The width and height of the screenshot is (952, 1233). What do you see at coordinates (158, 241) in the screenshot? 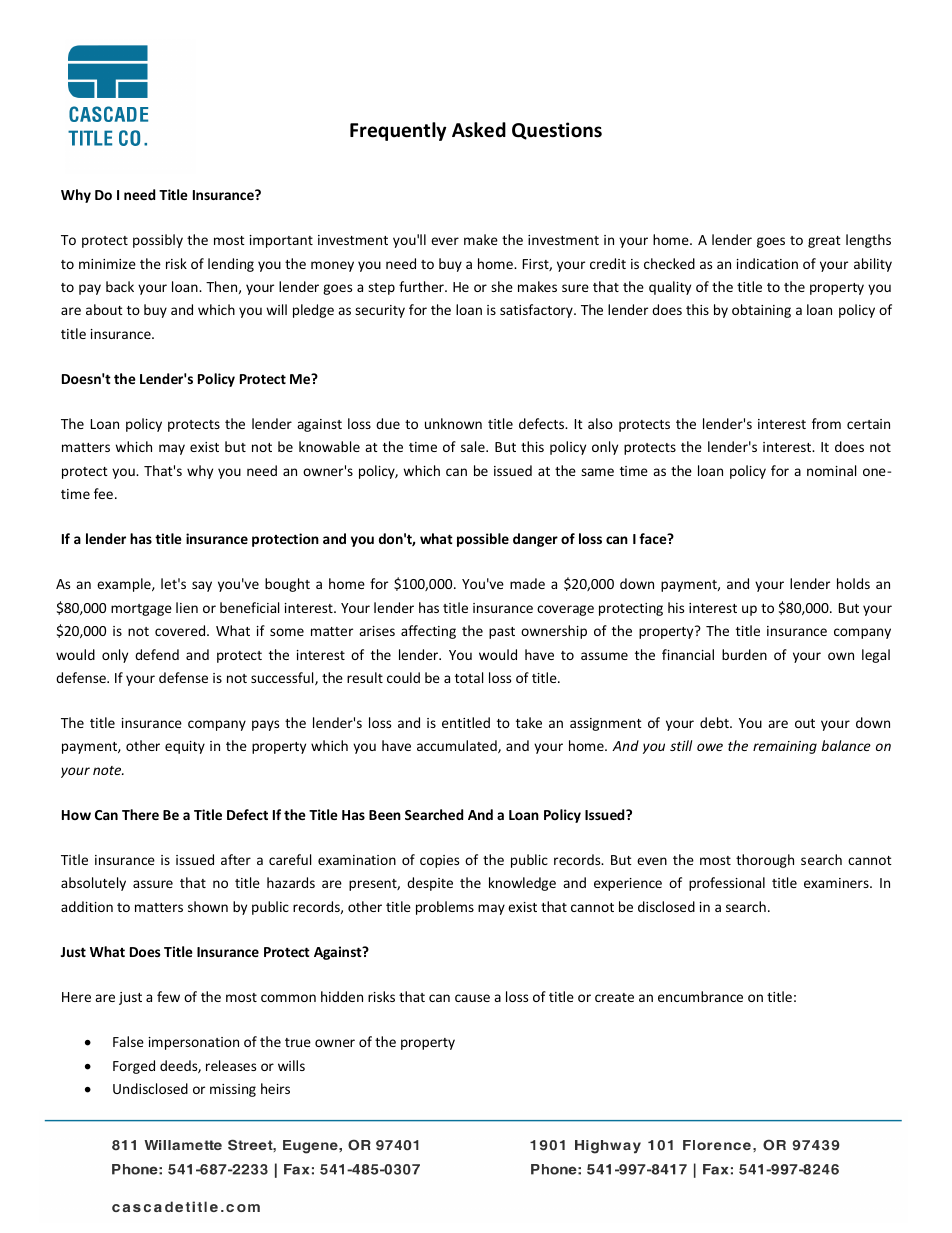
I see `possibly` at bounding box center [158, 241].
